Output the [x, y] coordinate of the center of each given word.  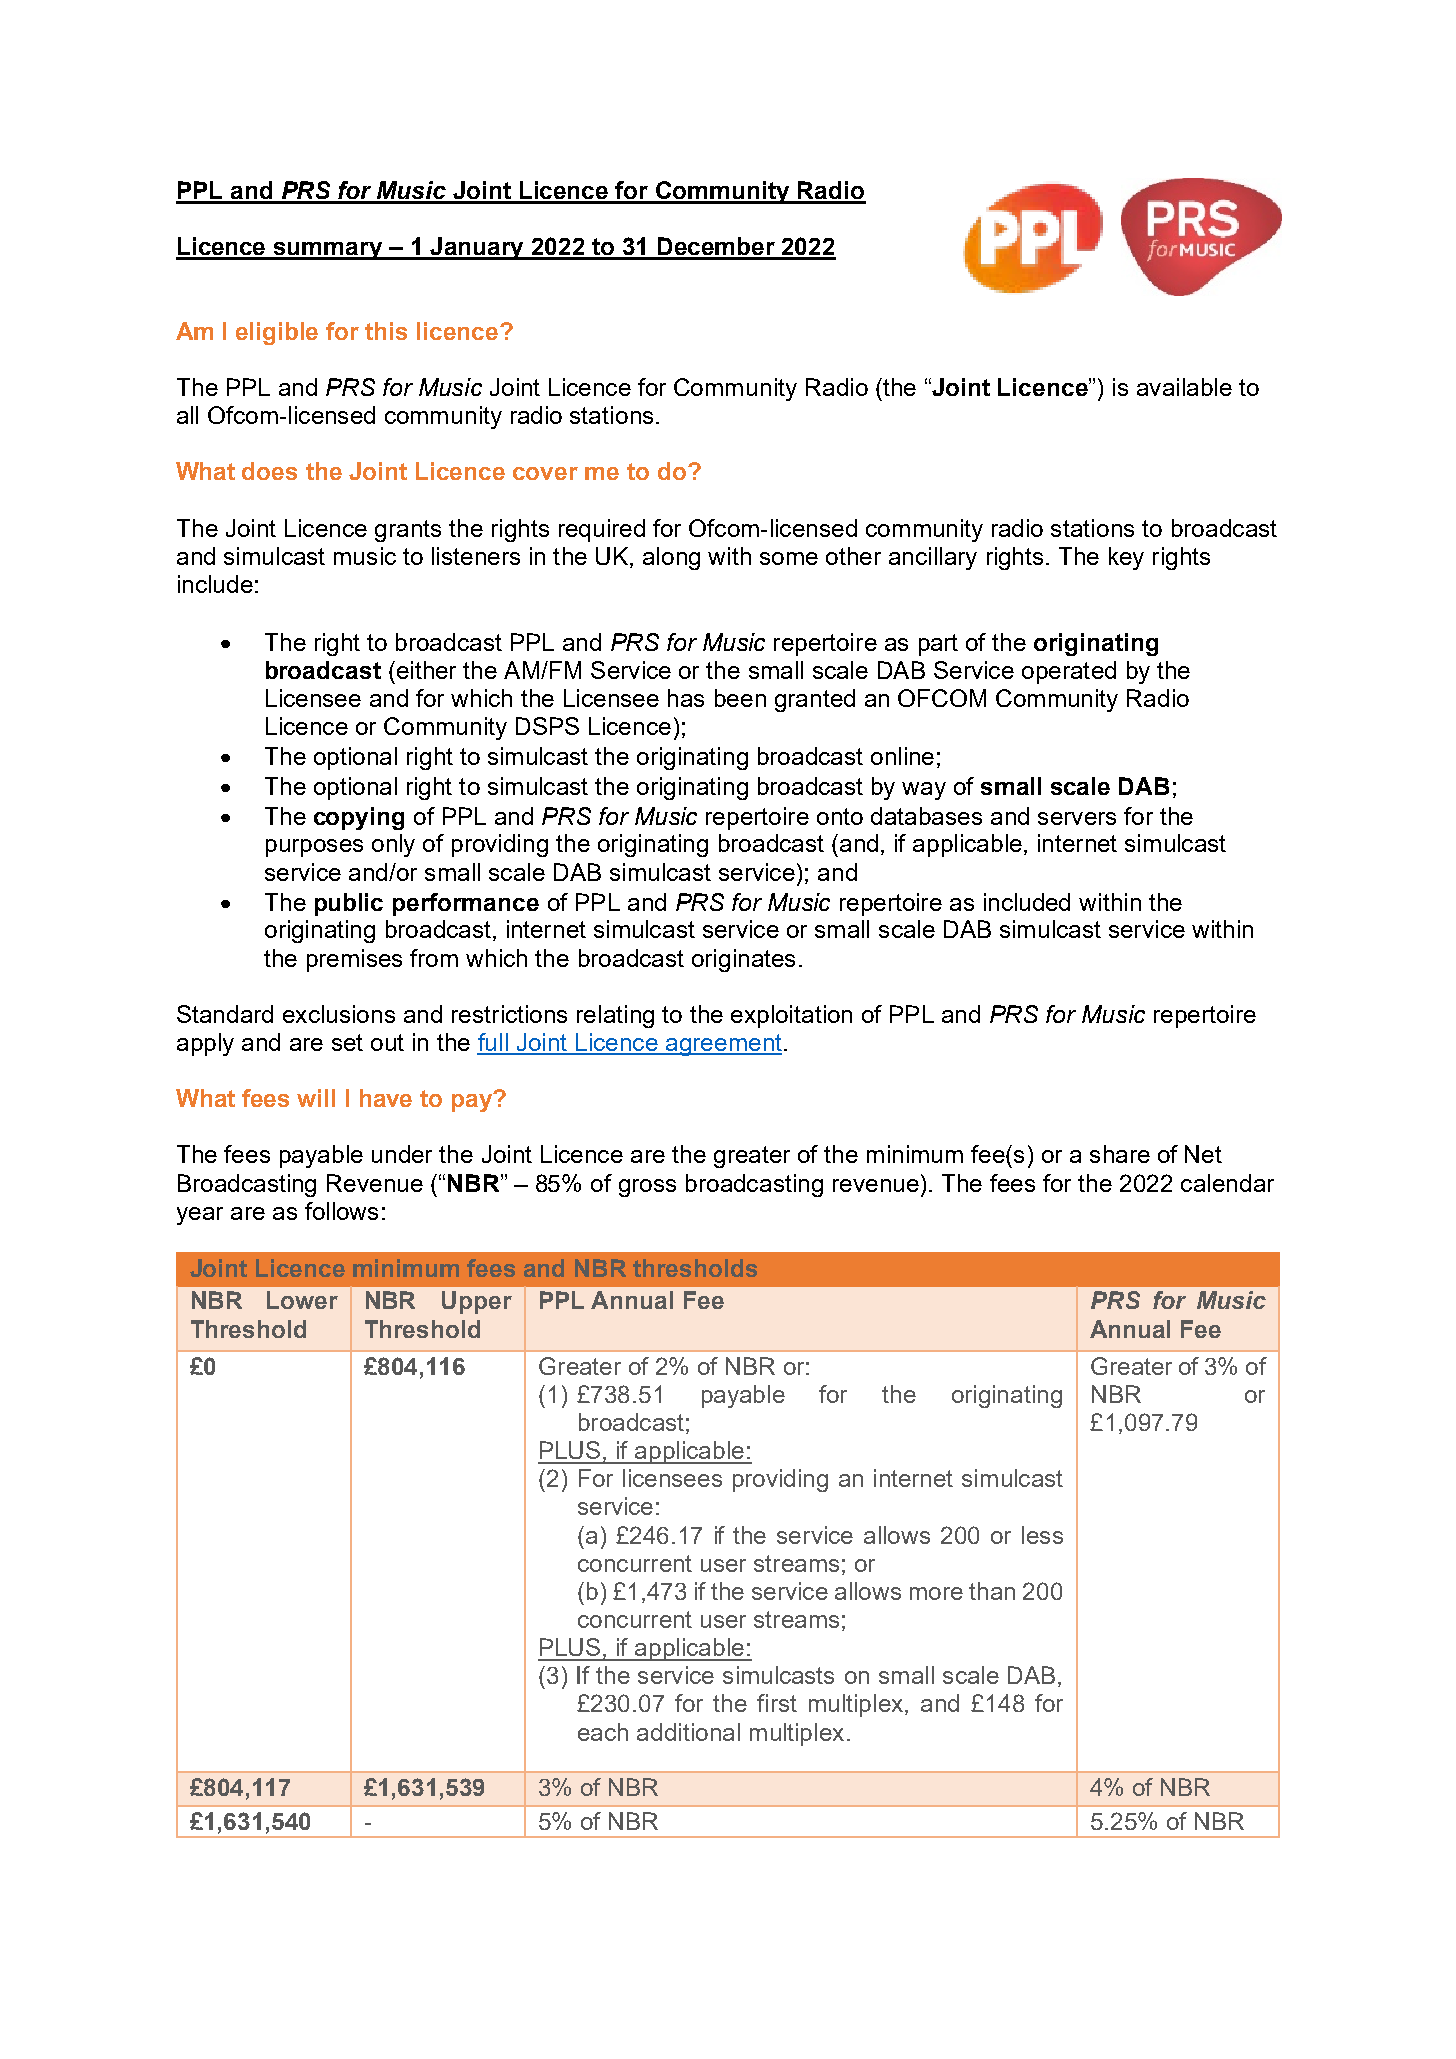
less [1042, 1535]
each [603, 1732]
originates [743, 960]
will [316, 1098]
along [671, 558]
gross [647, 1188]
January [477, 248]
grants [408, 531]
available [1184, 387]
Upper [477, 1302]
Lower [302, 1300]
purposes [314, 848]
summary [328, 251]
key [1126, 558]
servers [1077, 818]
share [1120, 1154]
